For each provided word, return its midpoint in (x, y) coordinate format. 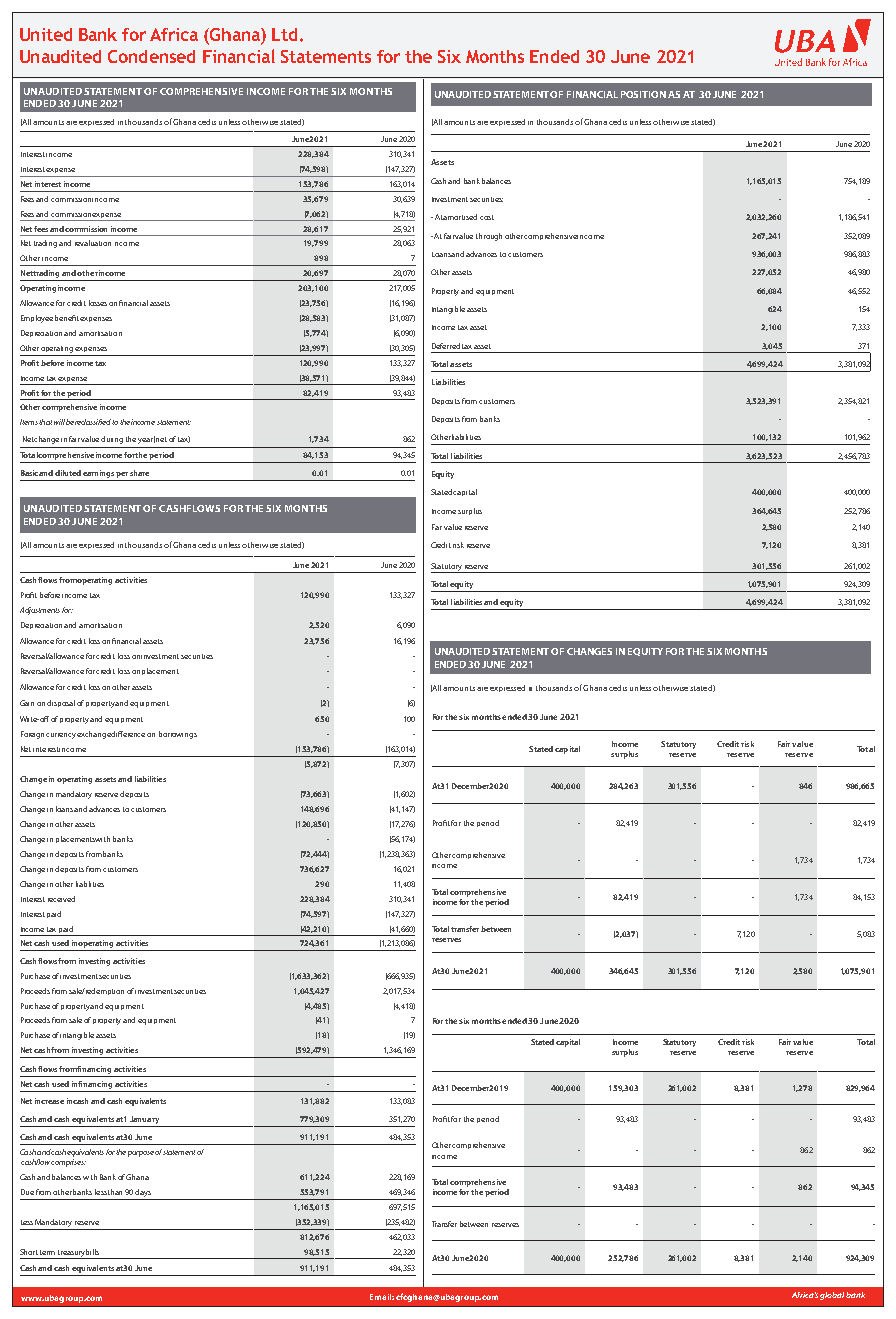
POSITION (643, 94)
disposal (61, 703)
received (61, 899)
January (144, 1120)
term (47, 1252)
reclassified (93, 422)
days (143, 1193)
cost (487, 217)
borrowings (178, 735)
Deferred (446, 346)
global (833, 1296)
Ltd (284, 34)
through (489, 237)
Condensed (151, 56)
